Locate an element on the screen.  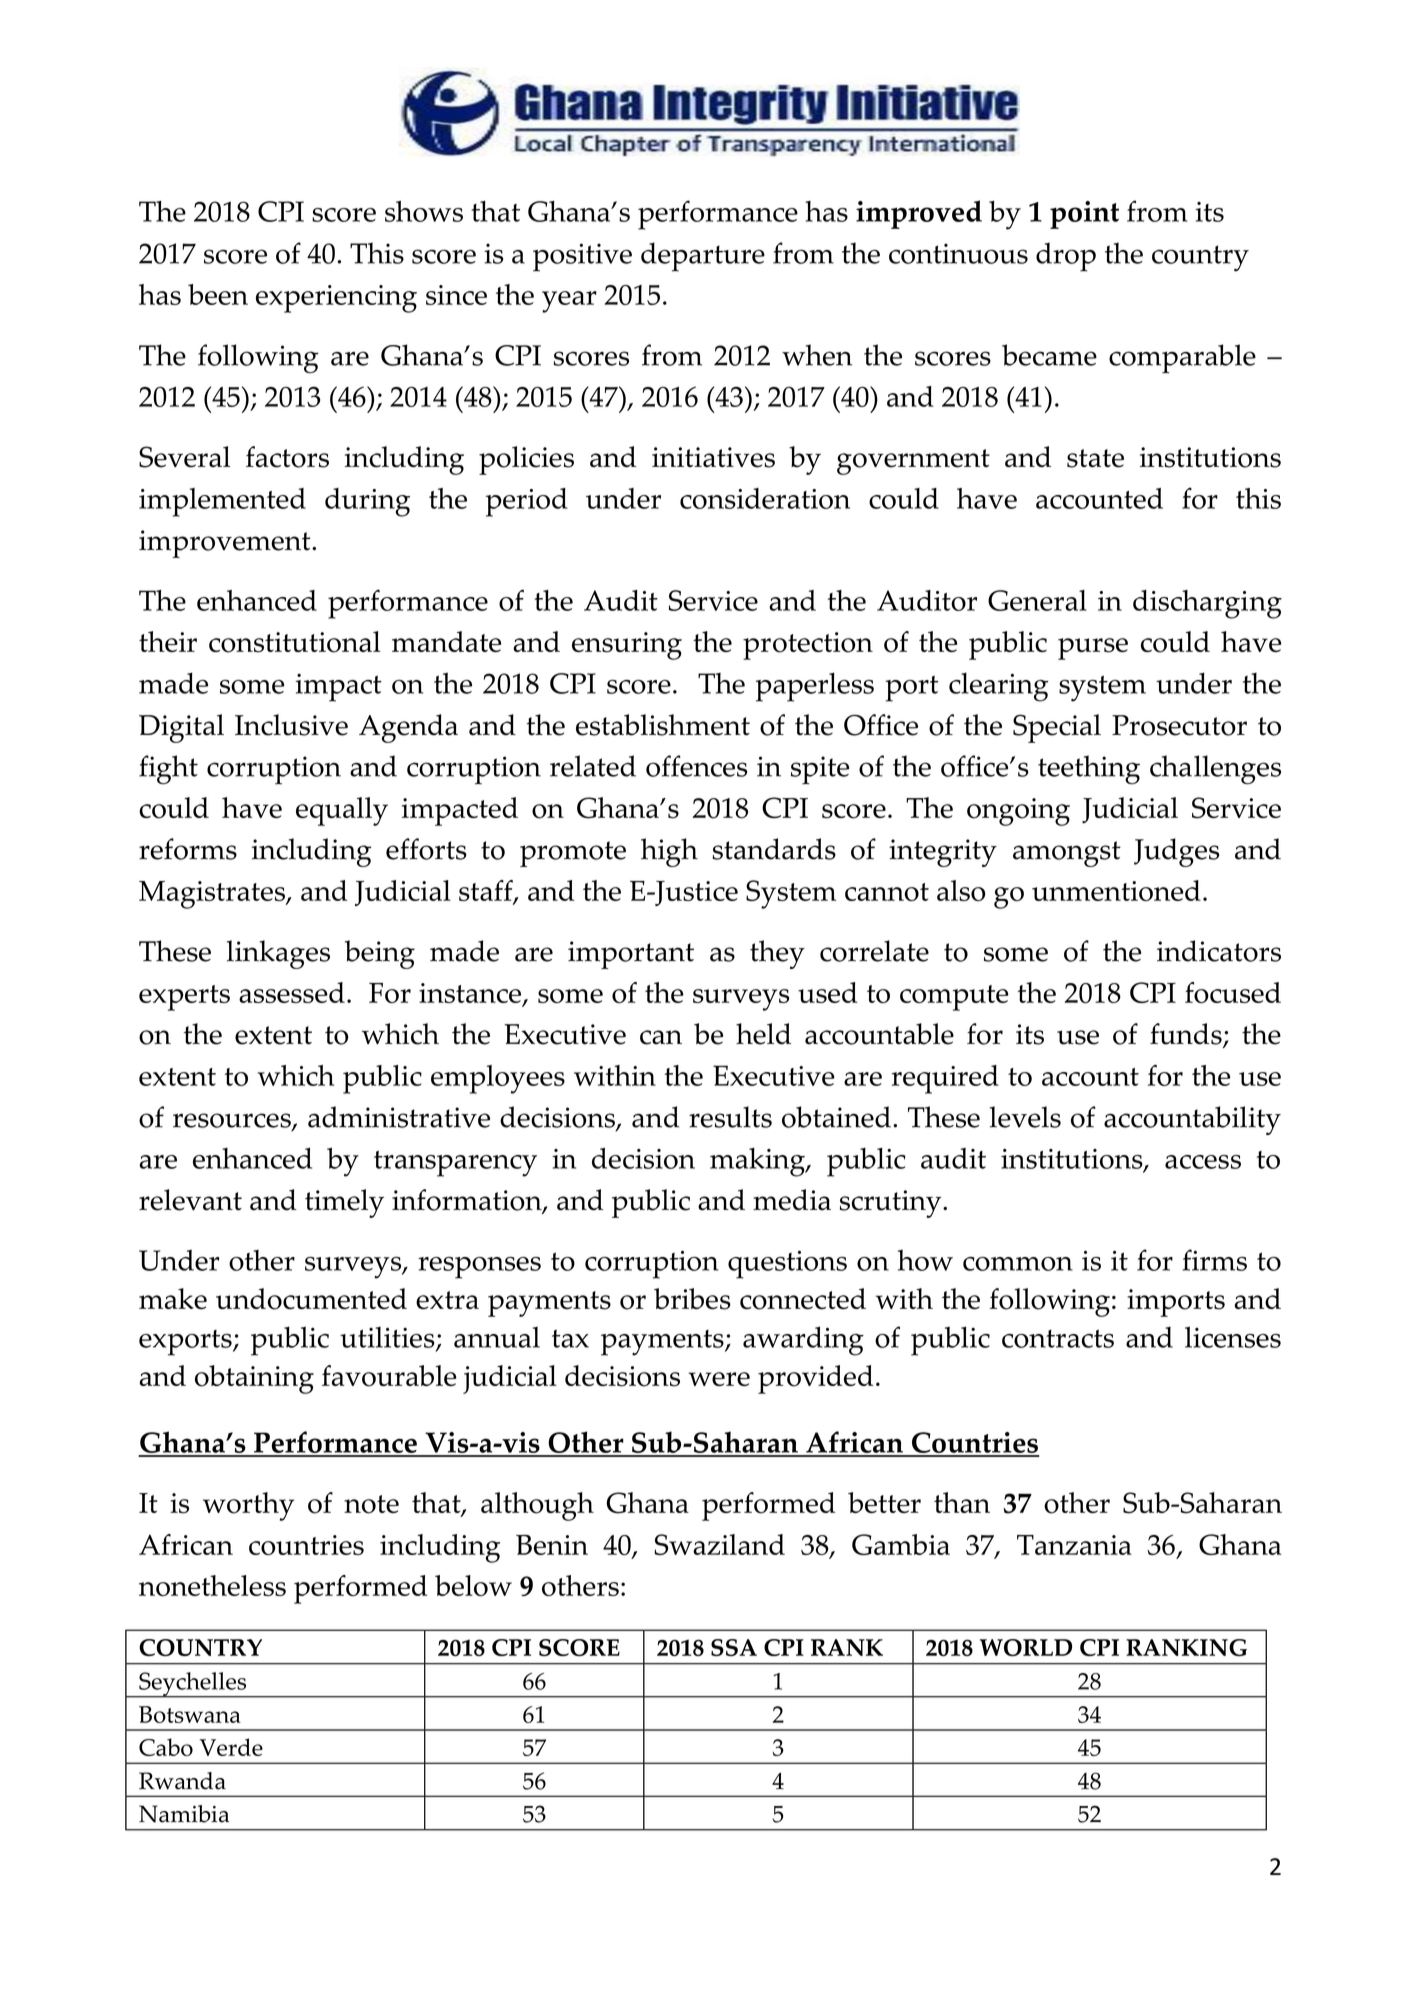
experiencing is located at coordinates (336, 299).
